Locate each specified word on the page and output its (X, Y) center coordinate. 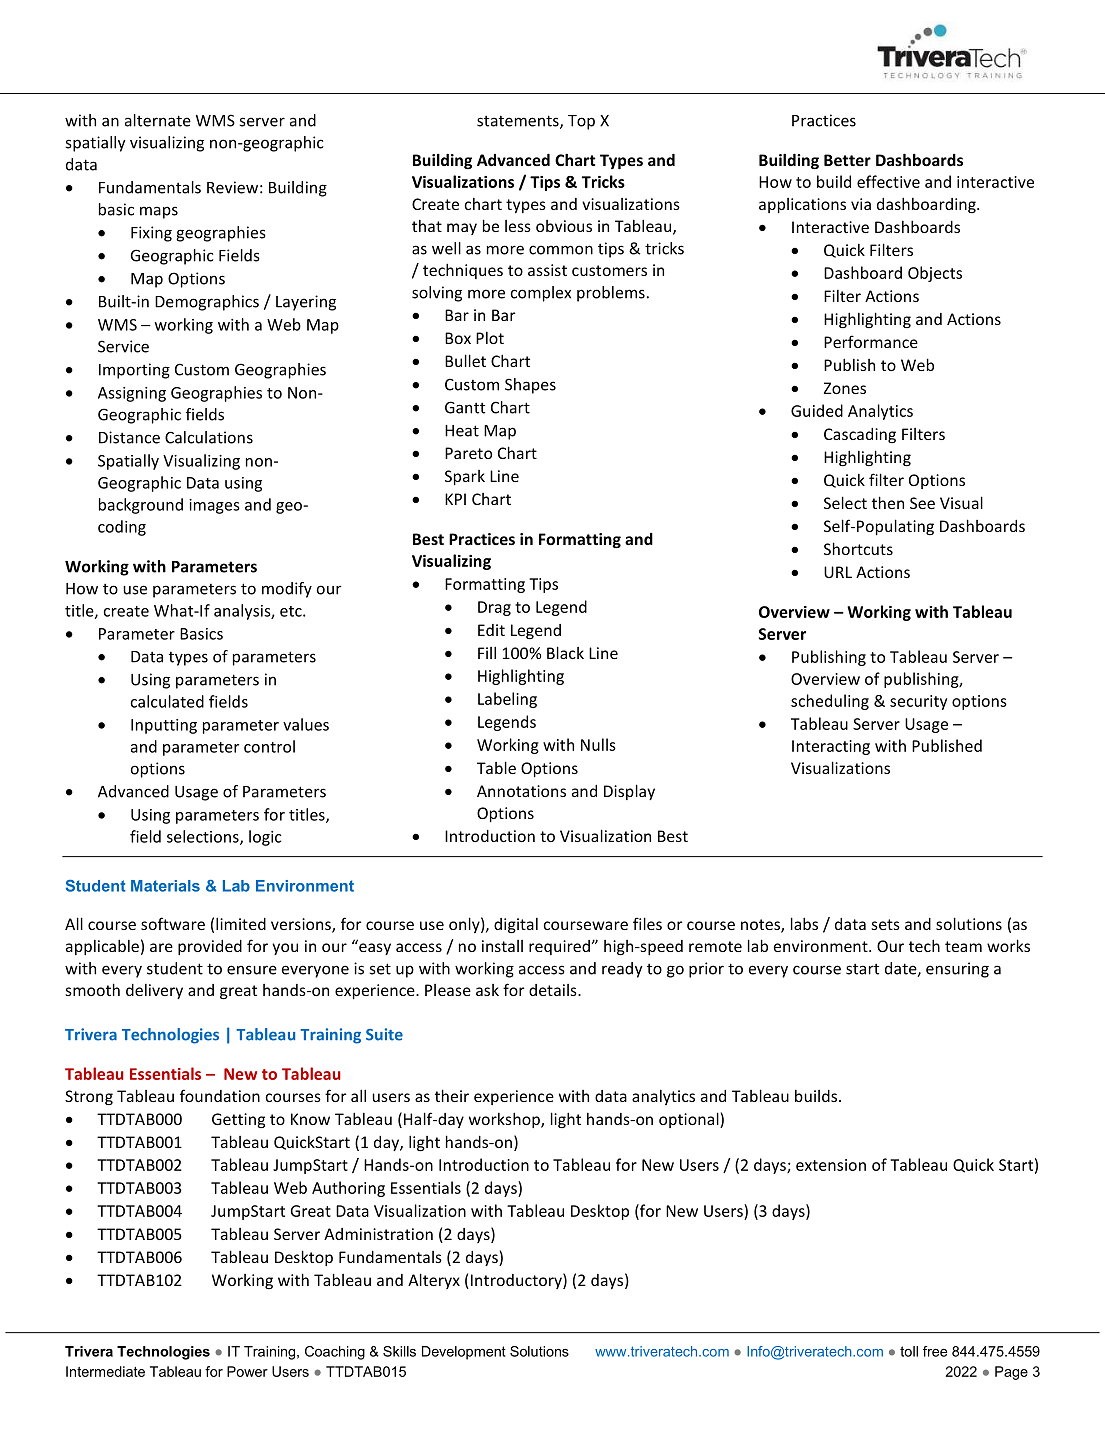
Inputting (164, 726)
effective (888, 181)
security (918, 702)
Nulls (598, 744)
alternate (158, 120)
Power (247, 1371)
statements (519, 122)
